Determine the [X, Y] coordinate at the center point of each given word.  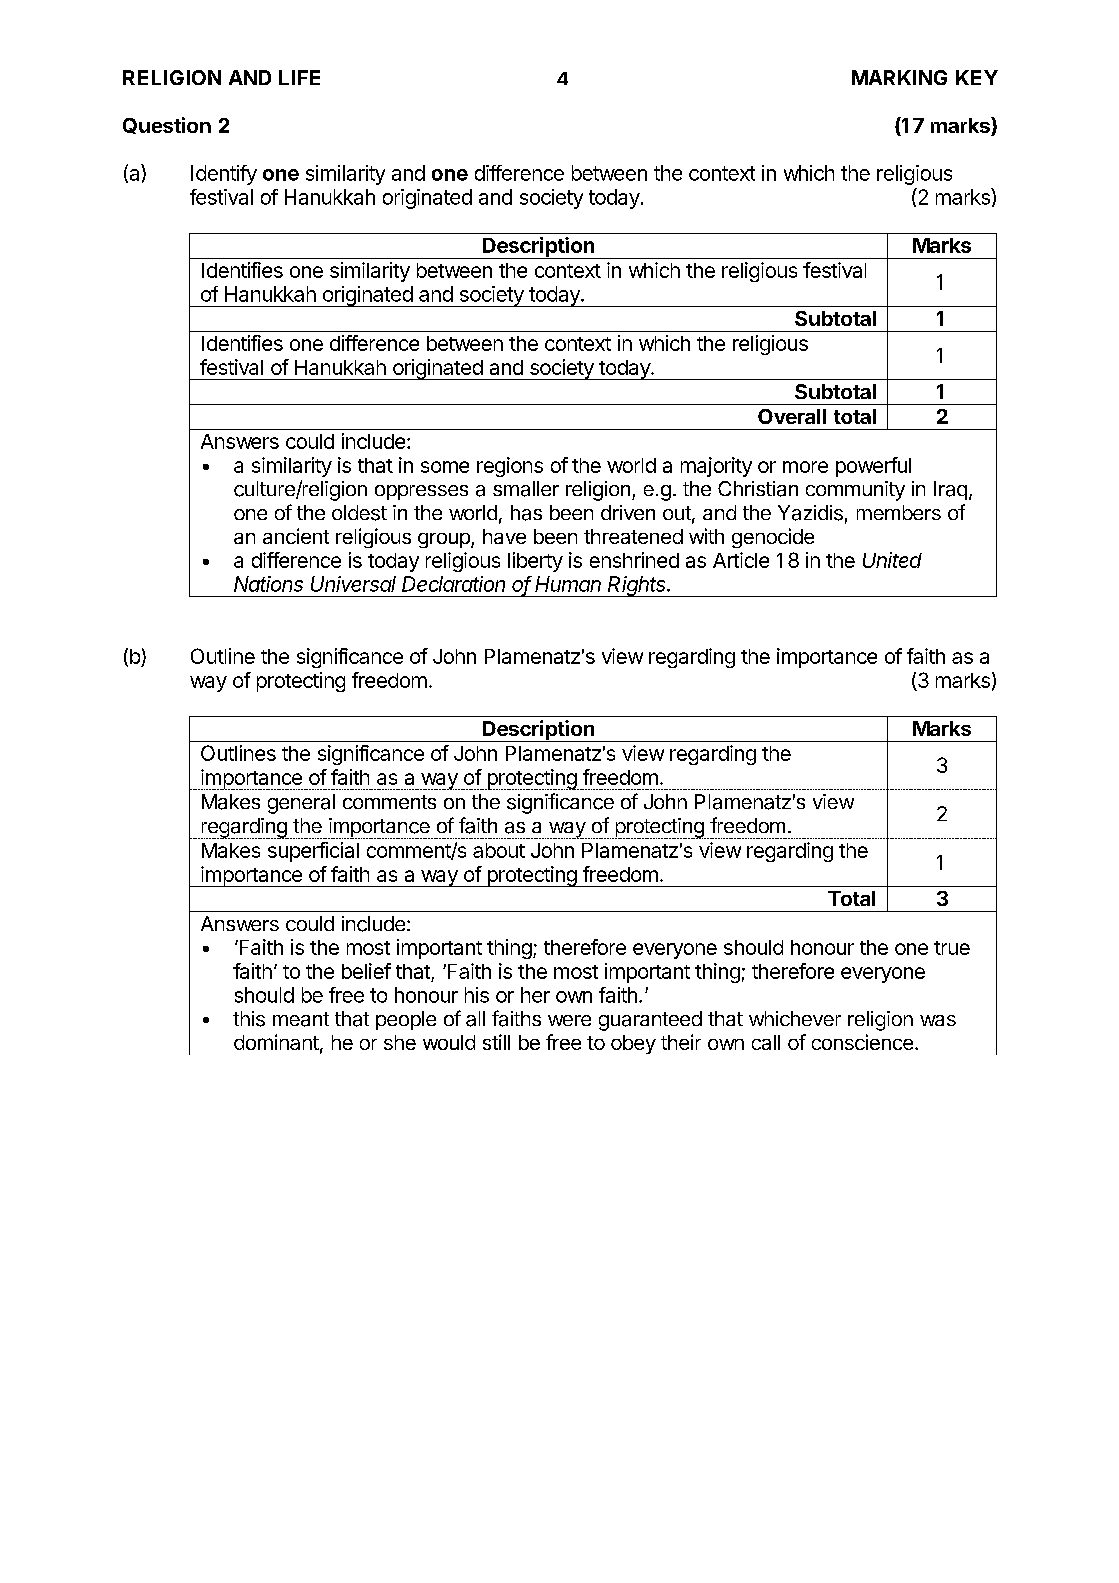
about [499, 850]
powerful [873, 467]
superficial [313, 852]
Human [568, 584]
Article [741, 560]
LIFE [299, 77]
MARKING [899, 77]
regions [510, 467]
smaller [526, 489]
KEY [977, 77]
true [952, 948]
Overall [792, 416]
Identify [224, 175]
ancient [296, 536]
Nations [268, 584]
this [249, 1019]
